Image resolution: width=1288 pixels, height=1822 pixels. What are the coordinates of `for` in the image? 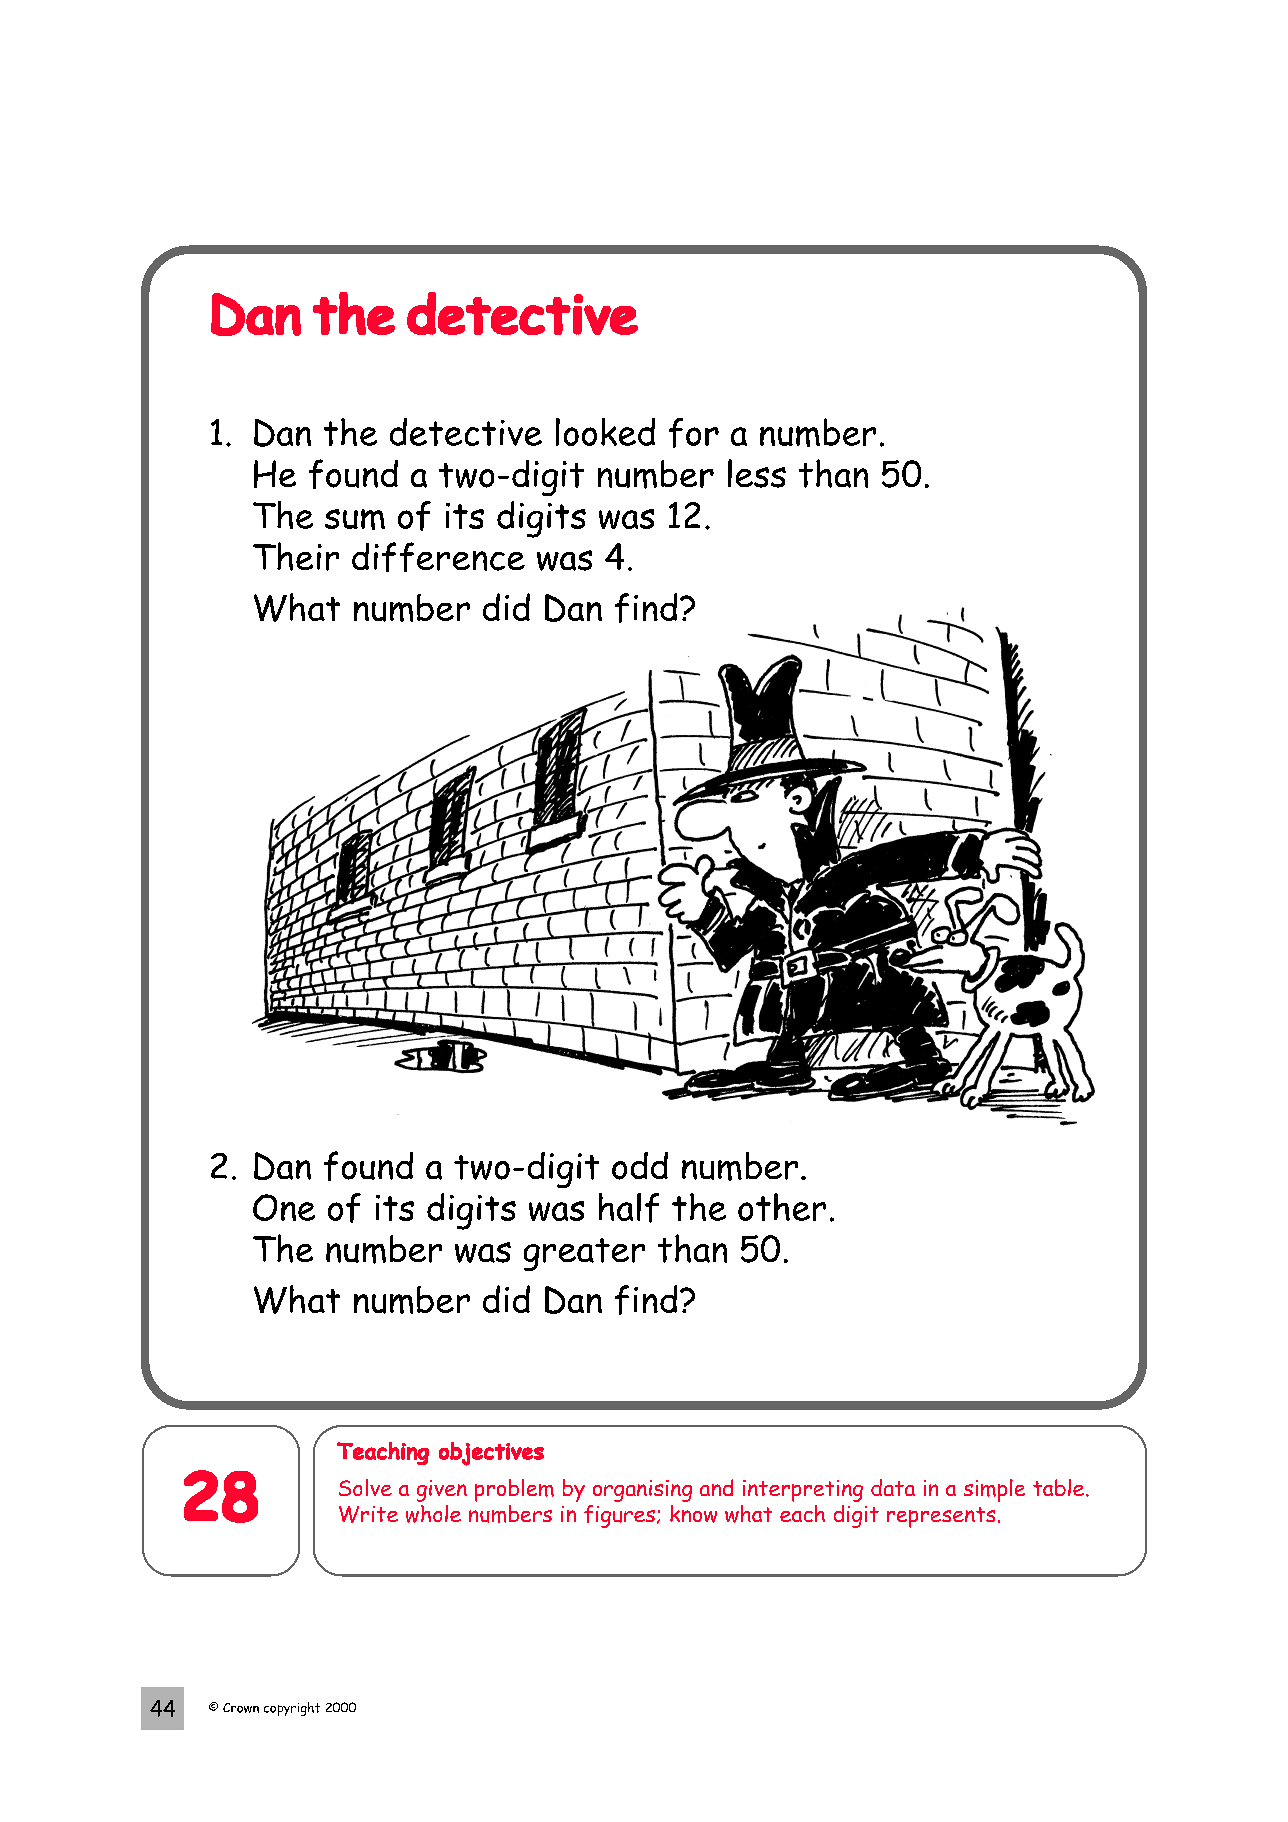 It's located at (694, 433).
